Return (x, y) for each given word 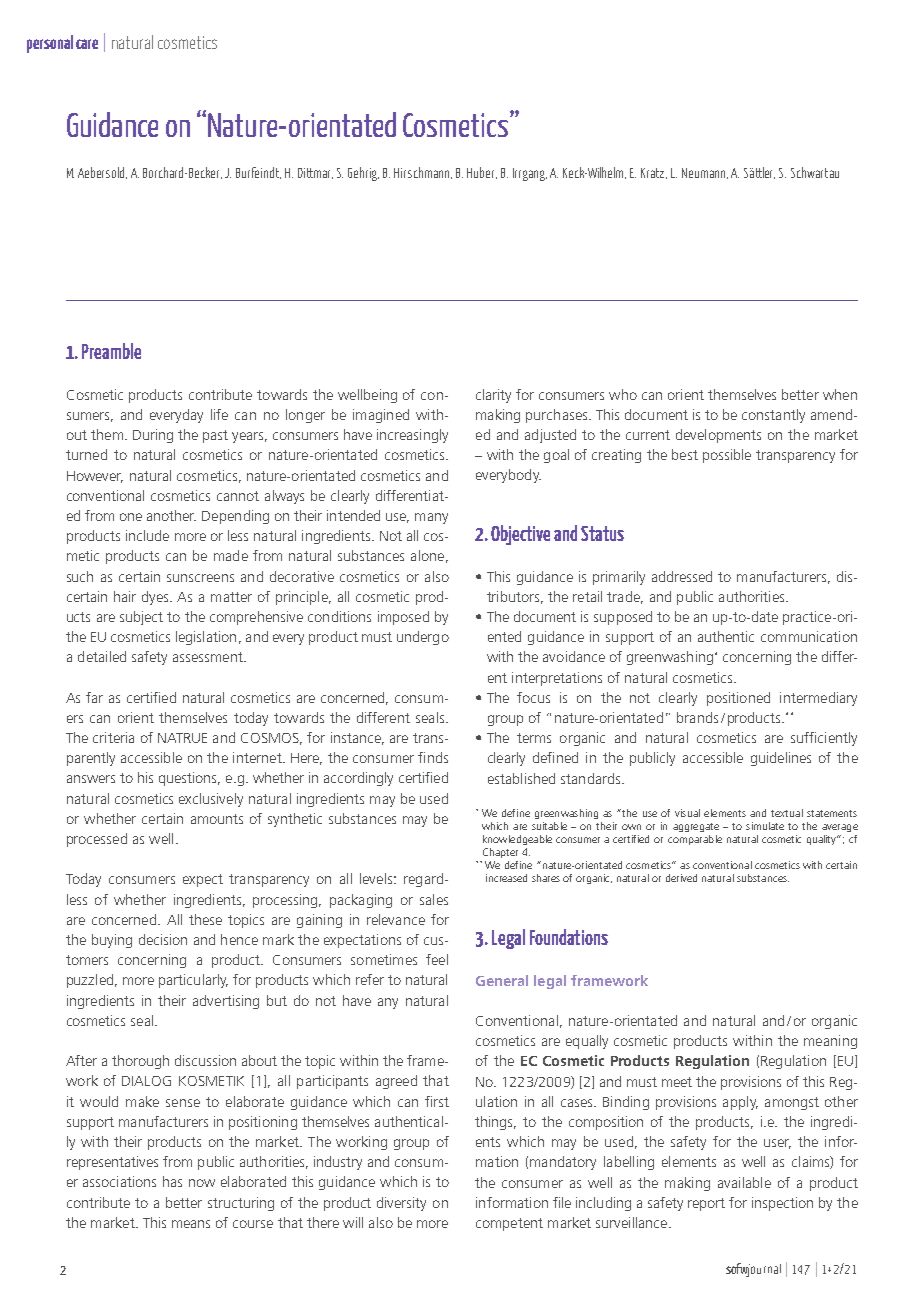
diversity (401, 1204)
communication (809, 636)
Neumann (705, 173)
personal (50, 44)
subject (141, 618)
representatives (112, 1163)
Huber (482, 173)
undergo (423, 638)
